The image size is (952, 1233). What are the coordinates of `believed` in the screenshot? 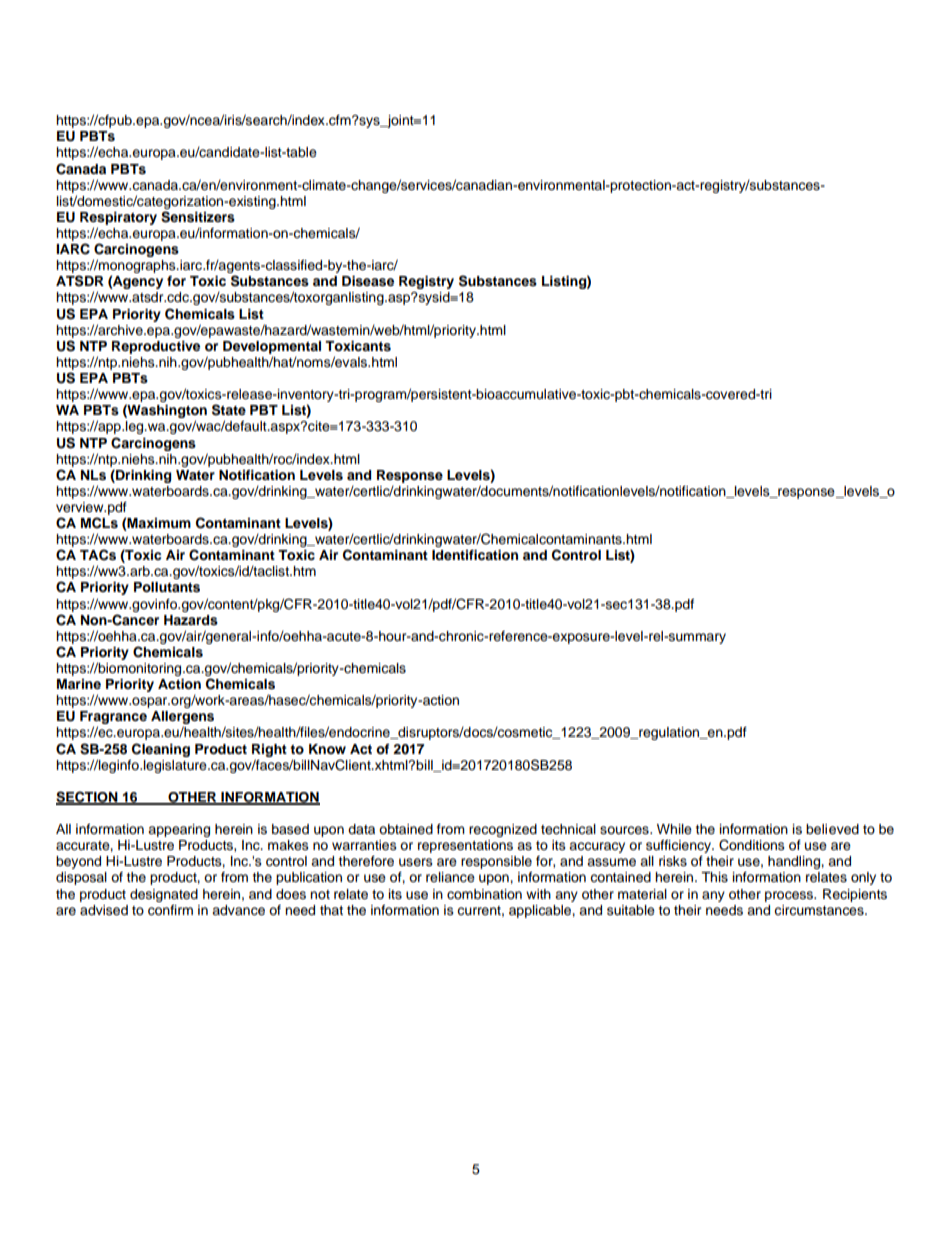 It's located at (832, 829).
